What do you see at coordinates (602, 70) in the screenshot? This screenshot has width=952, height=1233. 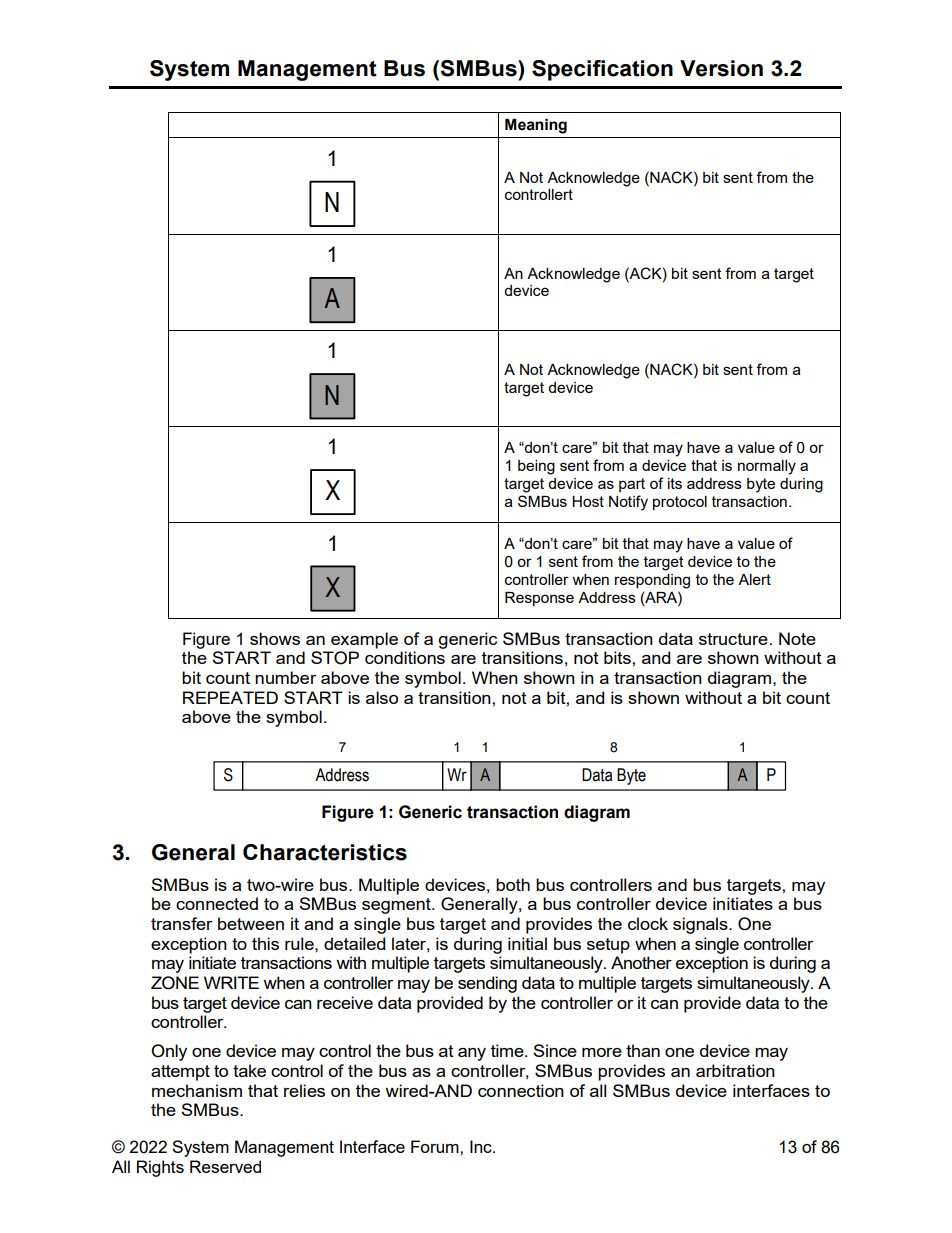 I see `Specification` at bounding box center [602, 70].
